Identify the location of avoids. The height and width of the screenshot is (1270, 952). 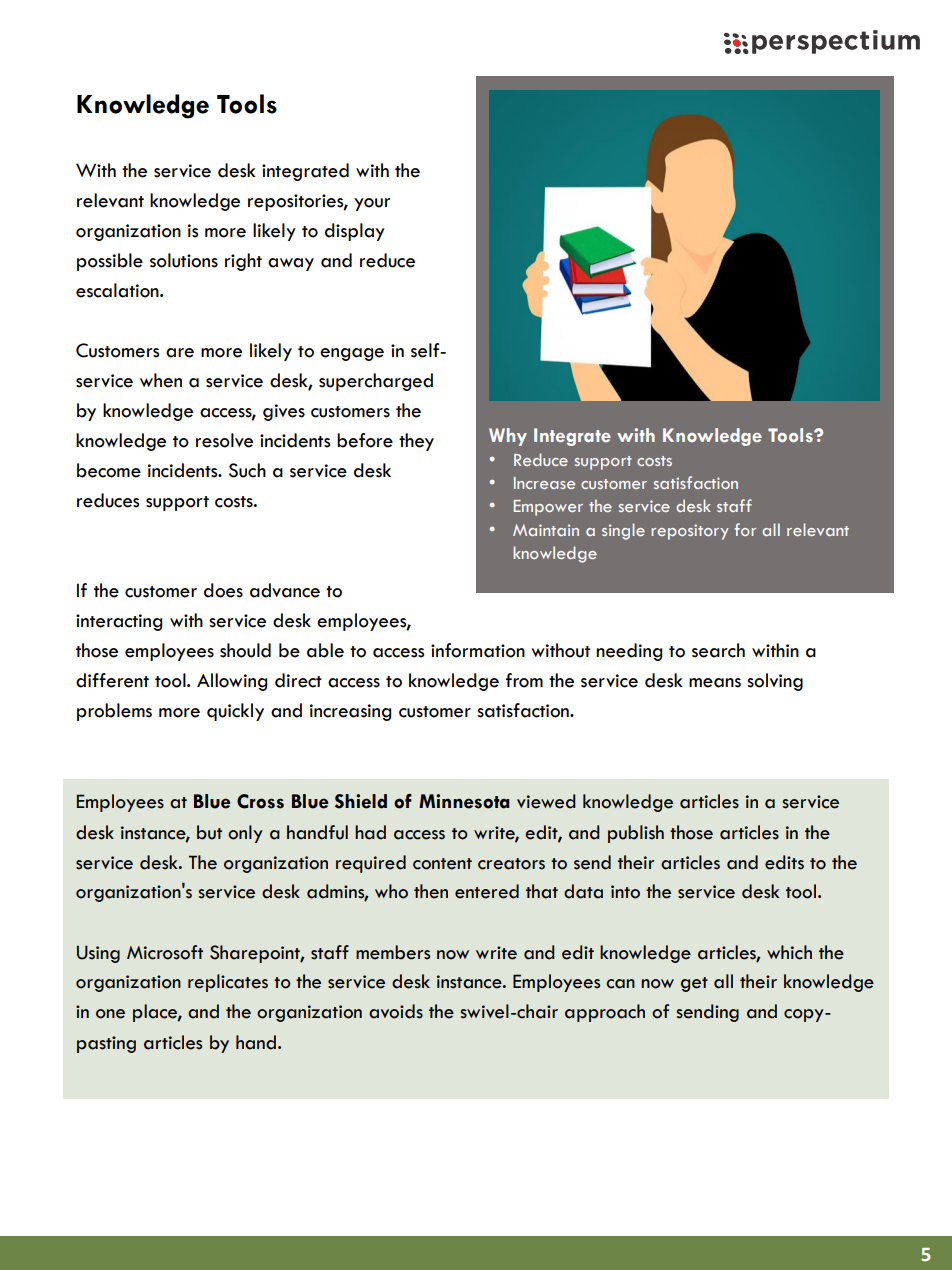
(396, 1011).
